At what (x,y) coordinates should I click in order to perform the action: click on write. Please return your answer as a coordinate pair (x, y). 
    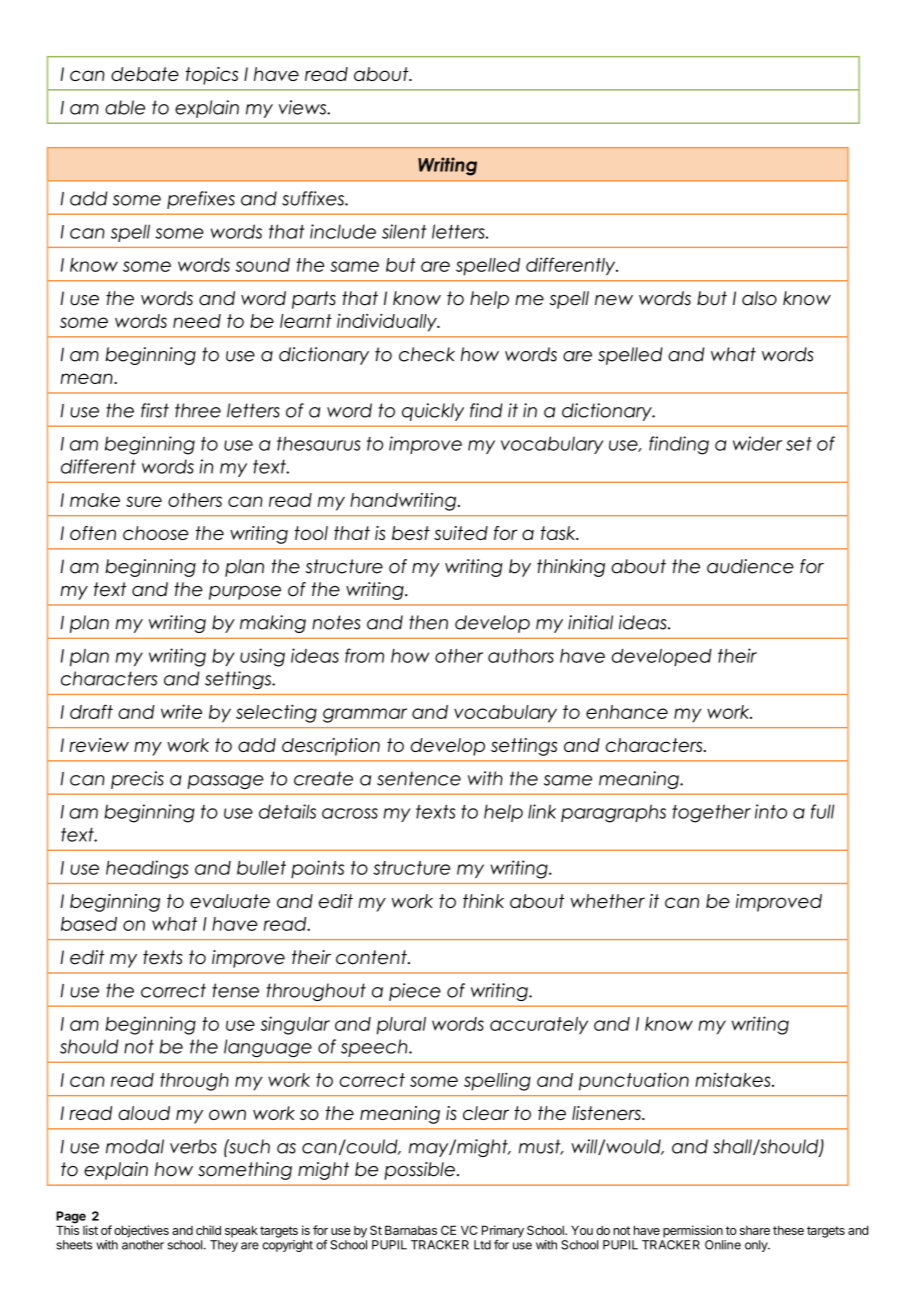
    Looking at the image, I should click on (181, 711).
